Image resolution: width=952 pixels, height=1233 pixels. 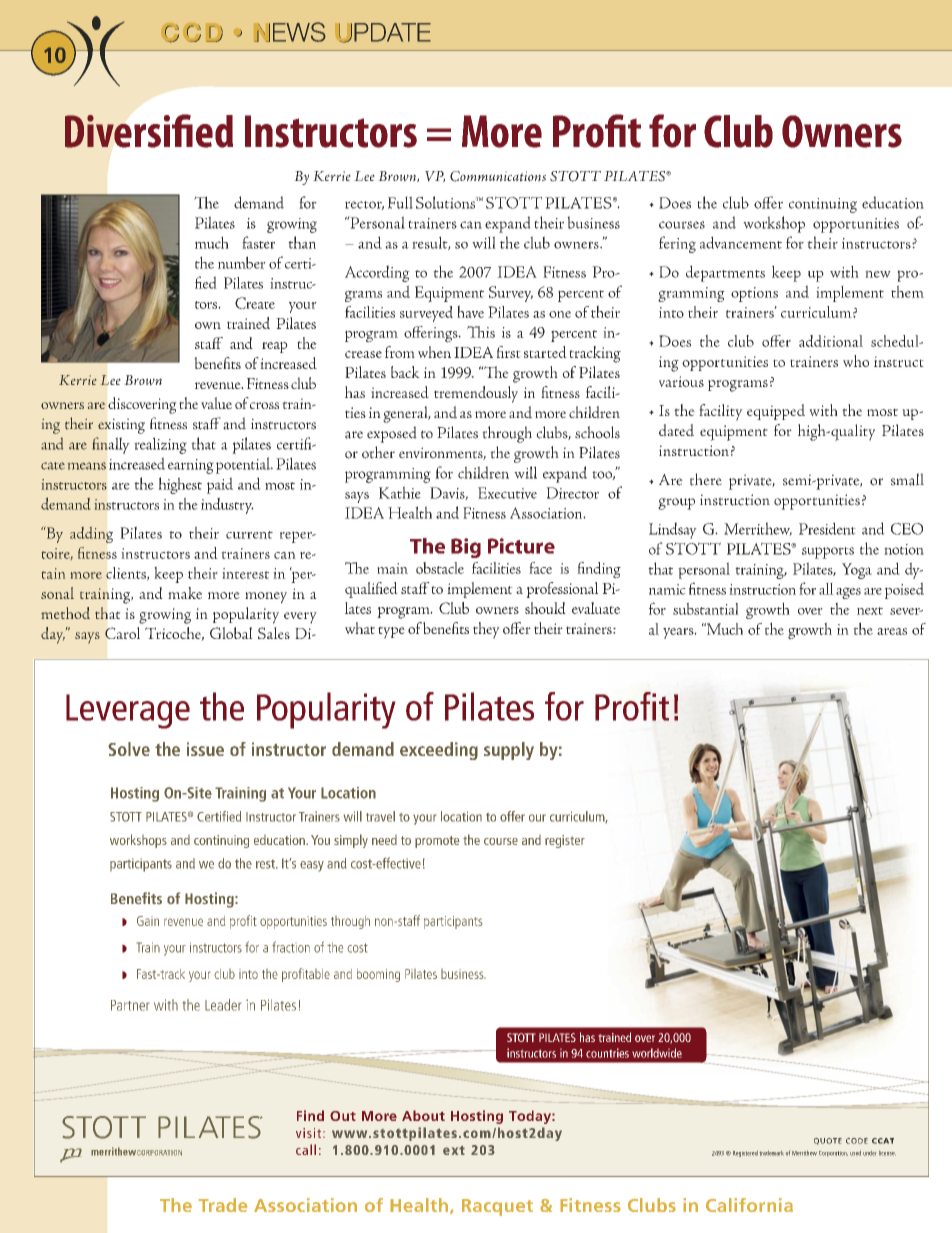 What do you see at coordinates (833, 1154) in the document?
I see `Corporation` at bounding box center [833, 1154].
